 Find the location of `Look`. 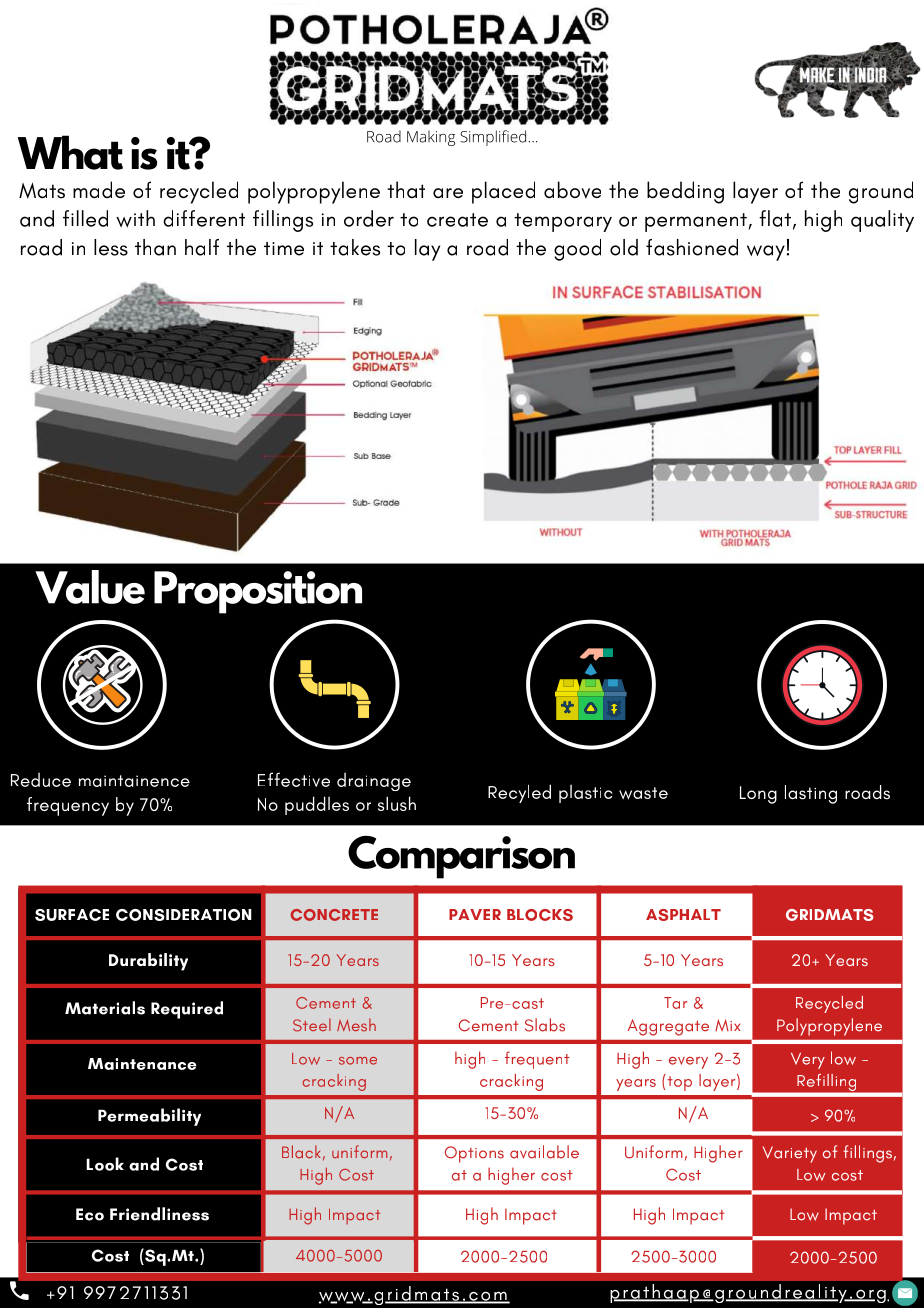

Look is located at coordinates (105, 1164).
